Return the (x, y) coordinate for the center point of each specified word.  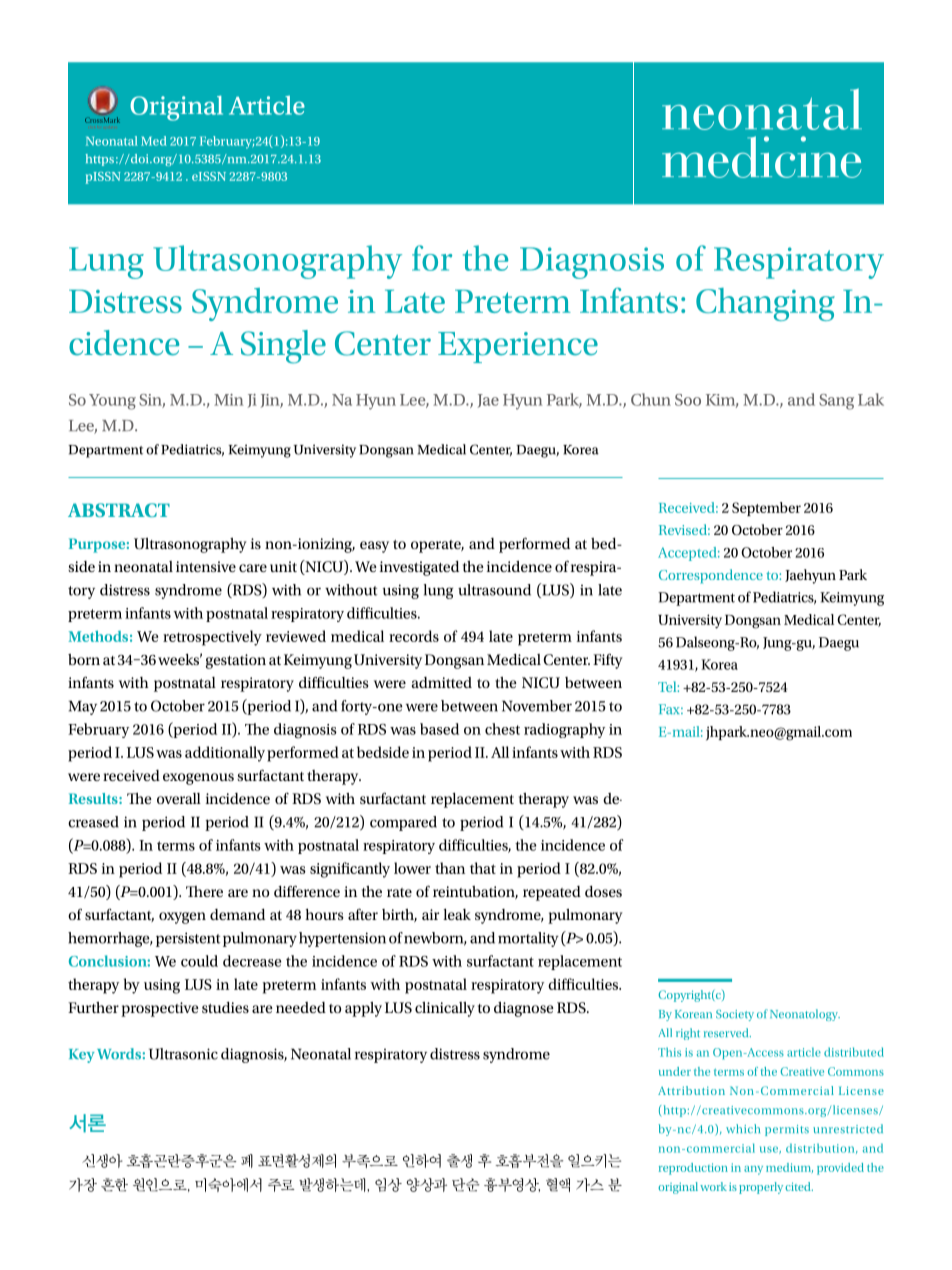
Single (283, 347)
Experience (518, 347)
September (766, 509)
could (199, 961)
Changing (765, 304)
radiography (564, 730)
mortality (528, 939)
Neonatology (805, 1015)
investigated (419, 568)
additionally (225, 754)
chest (502, 729)
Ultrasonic (183, 1054)
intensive (206, 566)
